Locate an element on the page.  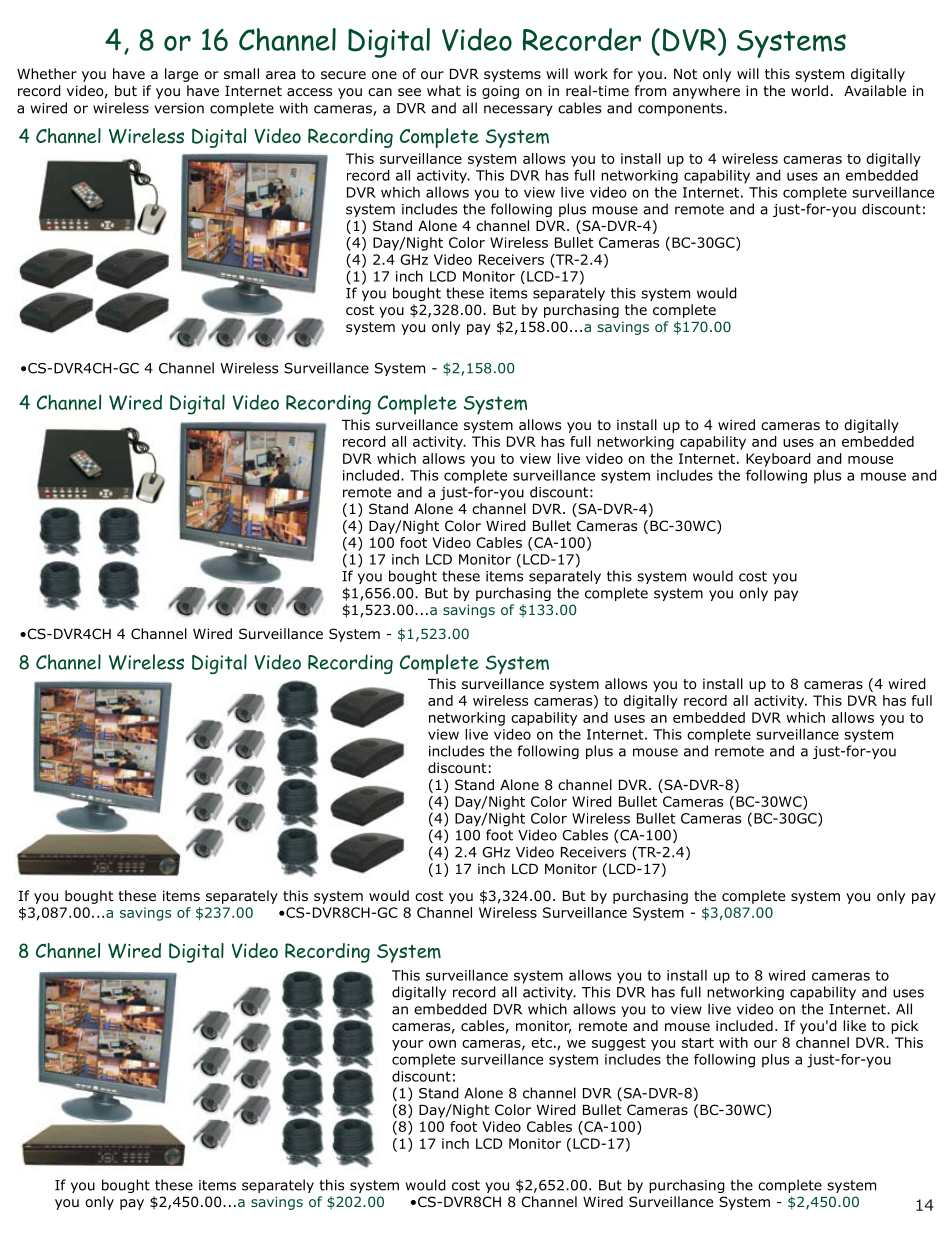
access is located at coordinates (309, 92).
